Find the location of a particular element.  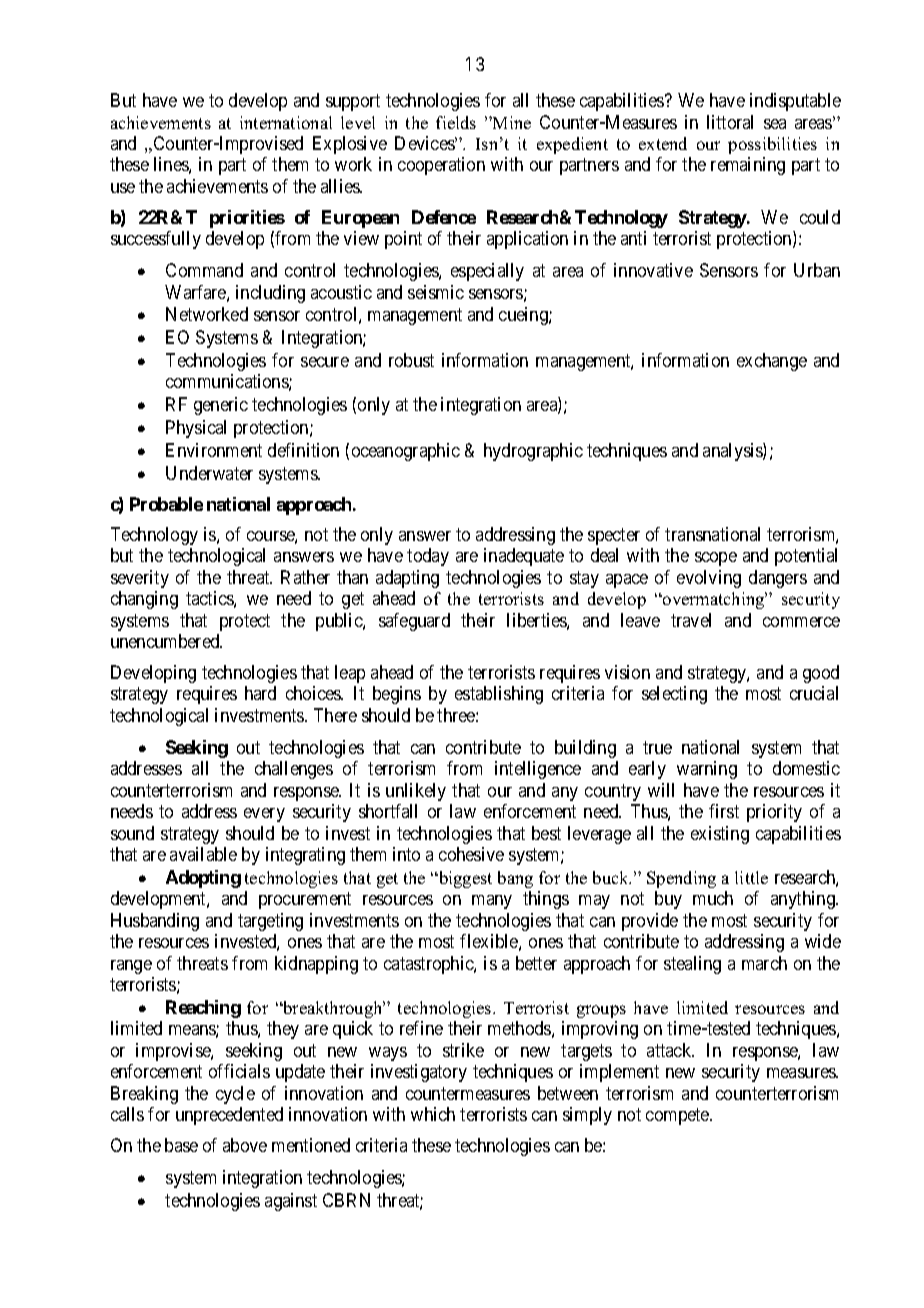

use is located at coordinates (123, 188).
